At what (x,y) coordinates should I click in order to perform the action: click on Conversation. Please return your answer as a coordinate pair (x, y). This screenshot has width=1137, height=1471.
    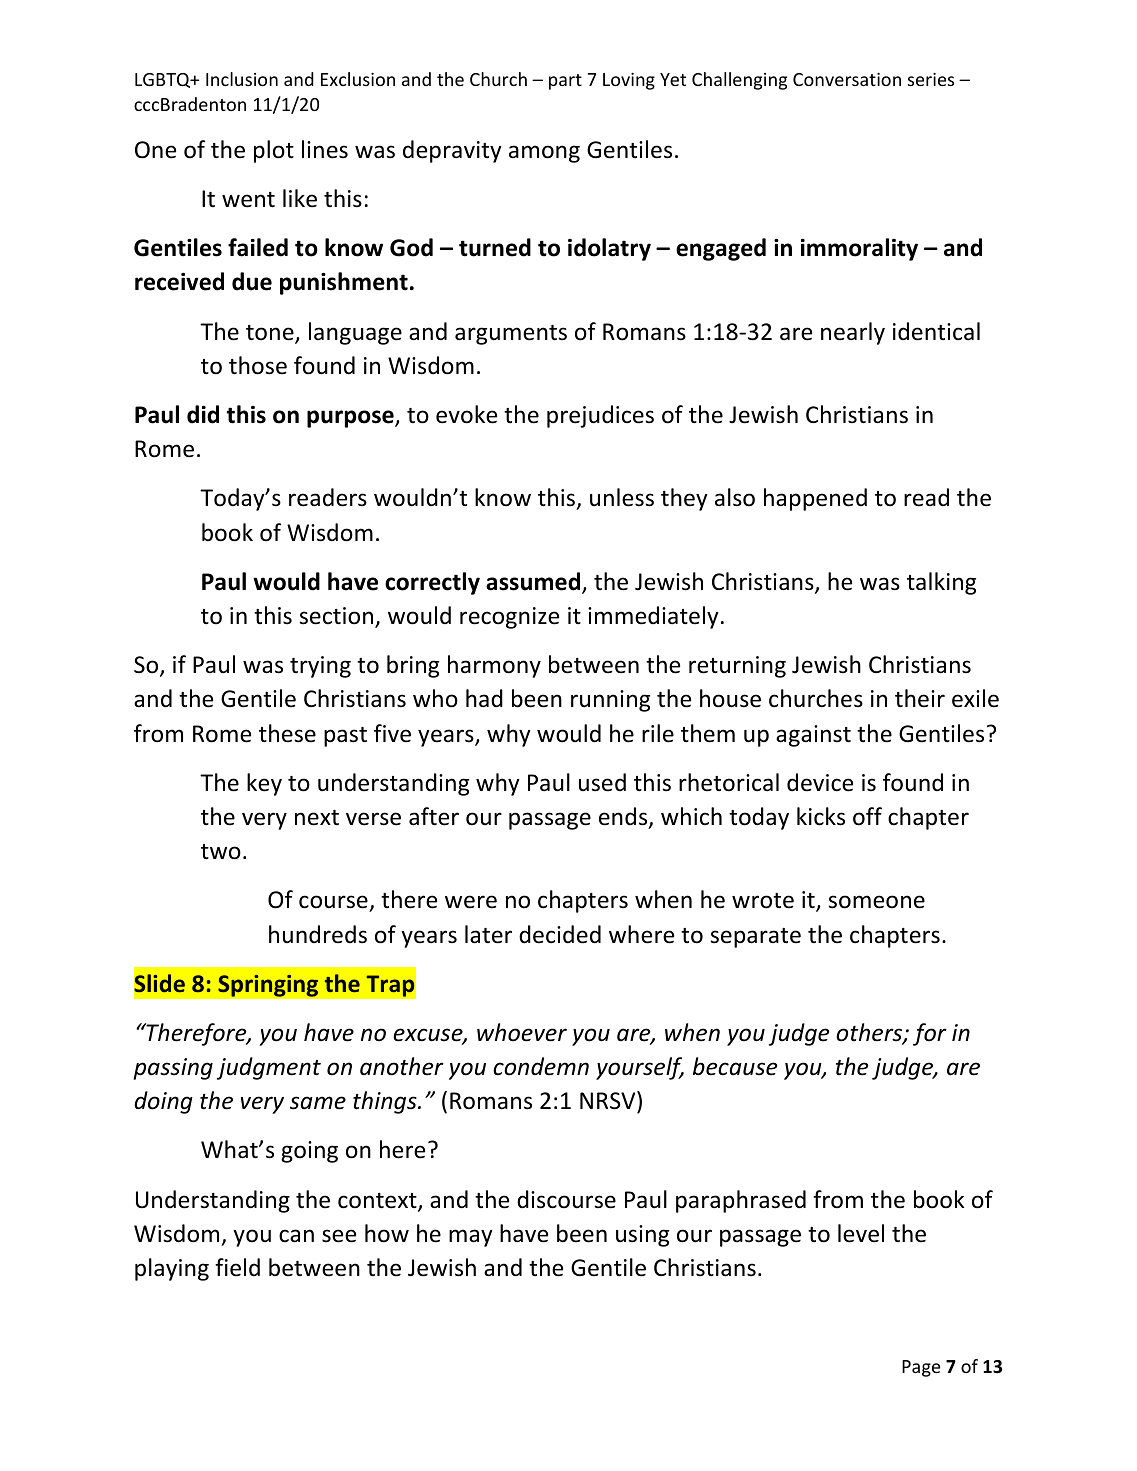
    Looking at the image, I should click on (847, 79).
